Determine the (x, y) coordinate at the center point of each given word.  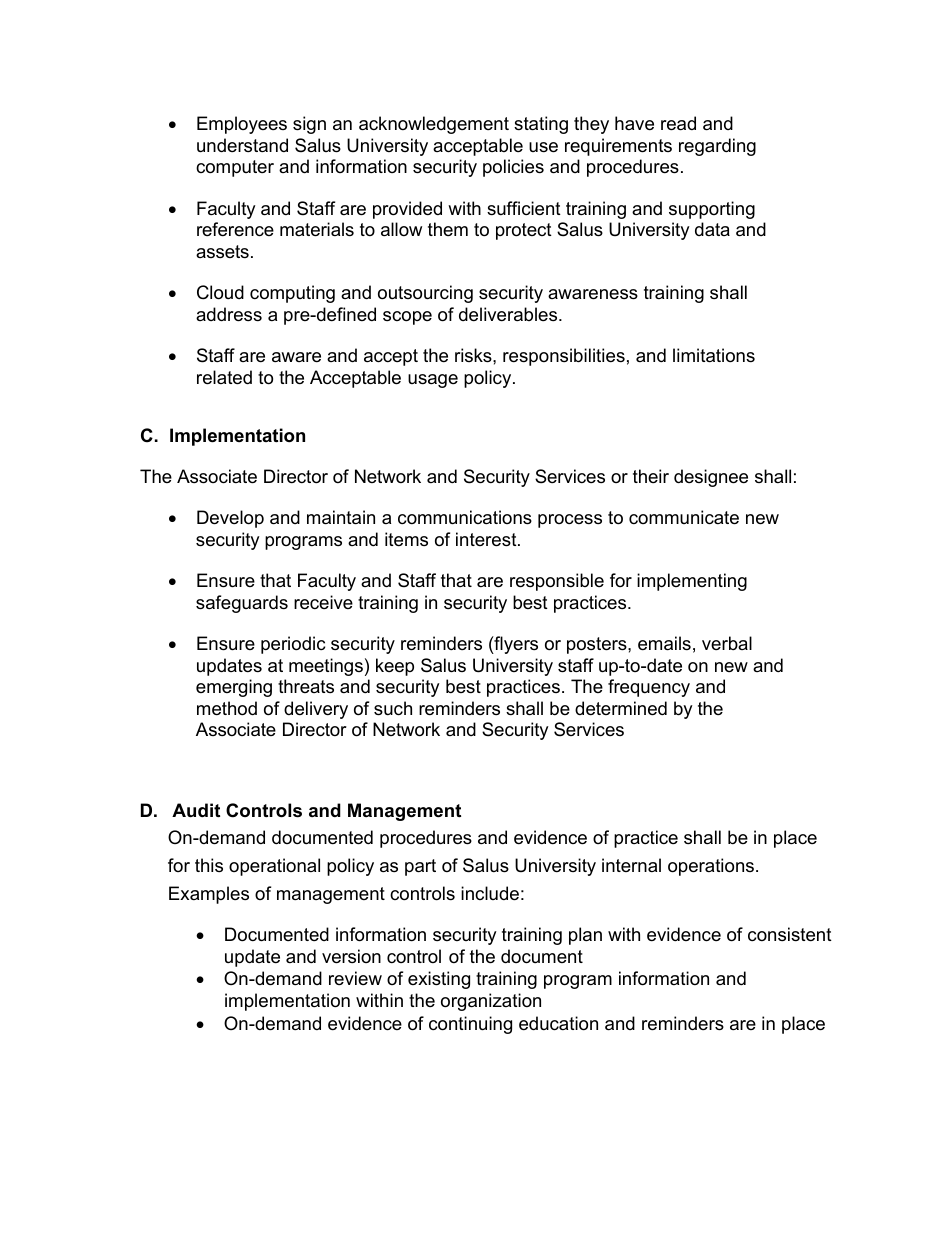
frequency (649, 688)
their (651, 476)
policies (513, 168)
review (355, 978)
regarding (717, 147)
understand (242, 145)
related (224, 377)
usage (433, 381)
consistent (790, 934)
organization (491, 1002)
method (227, 708)
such (393, 708)
